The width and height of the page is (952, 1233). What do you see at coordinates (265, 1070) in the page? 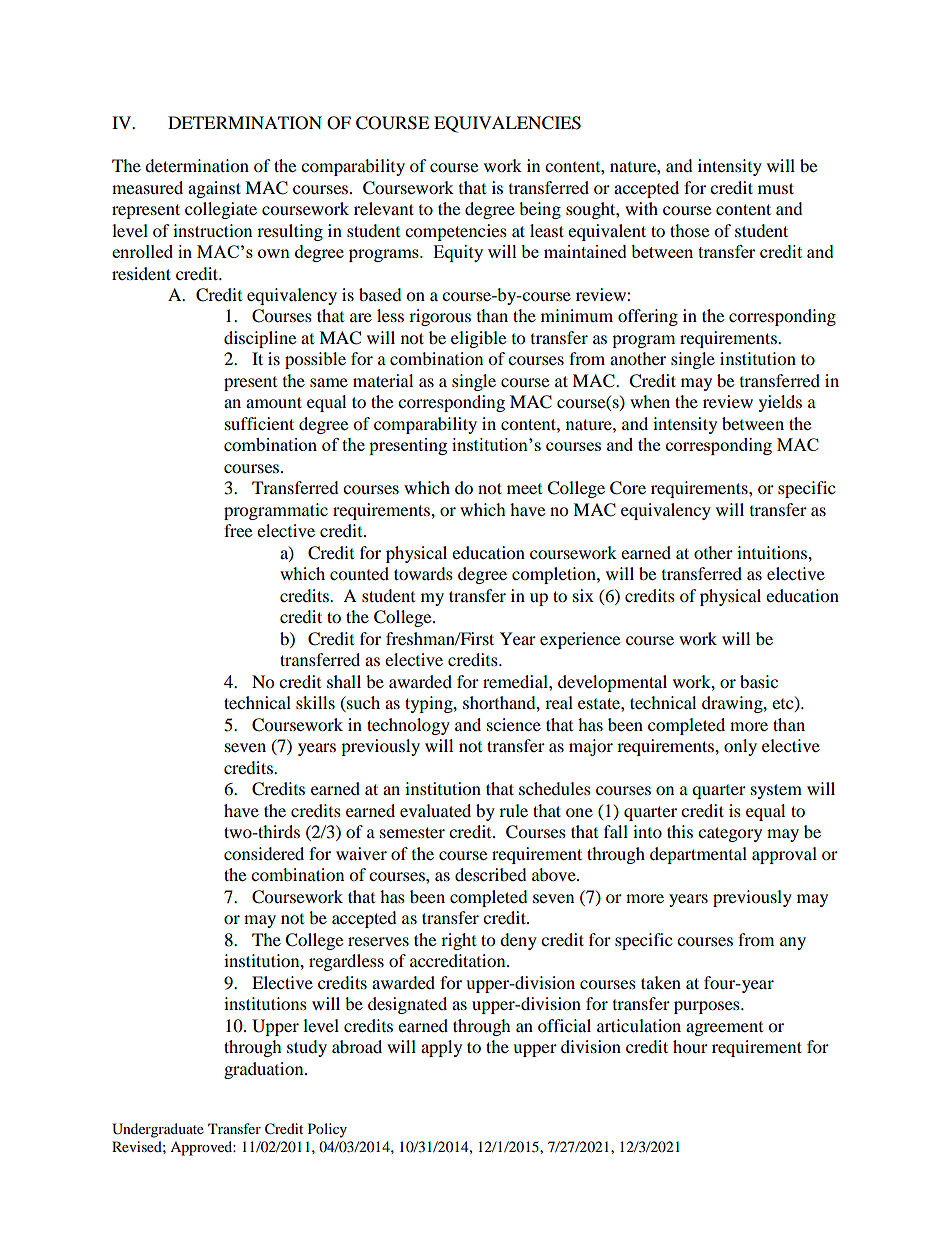
I see `graduation` at bounding box center [265, 1070].
